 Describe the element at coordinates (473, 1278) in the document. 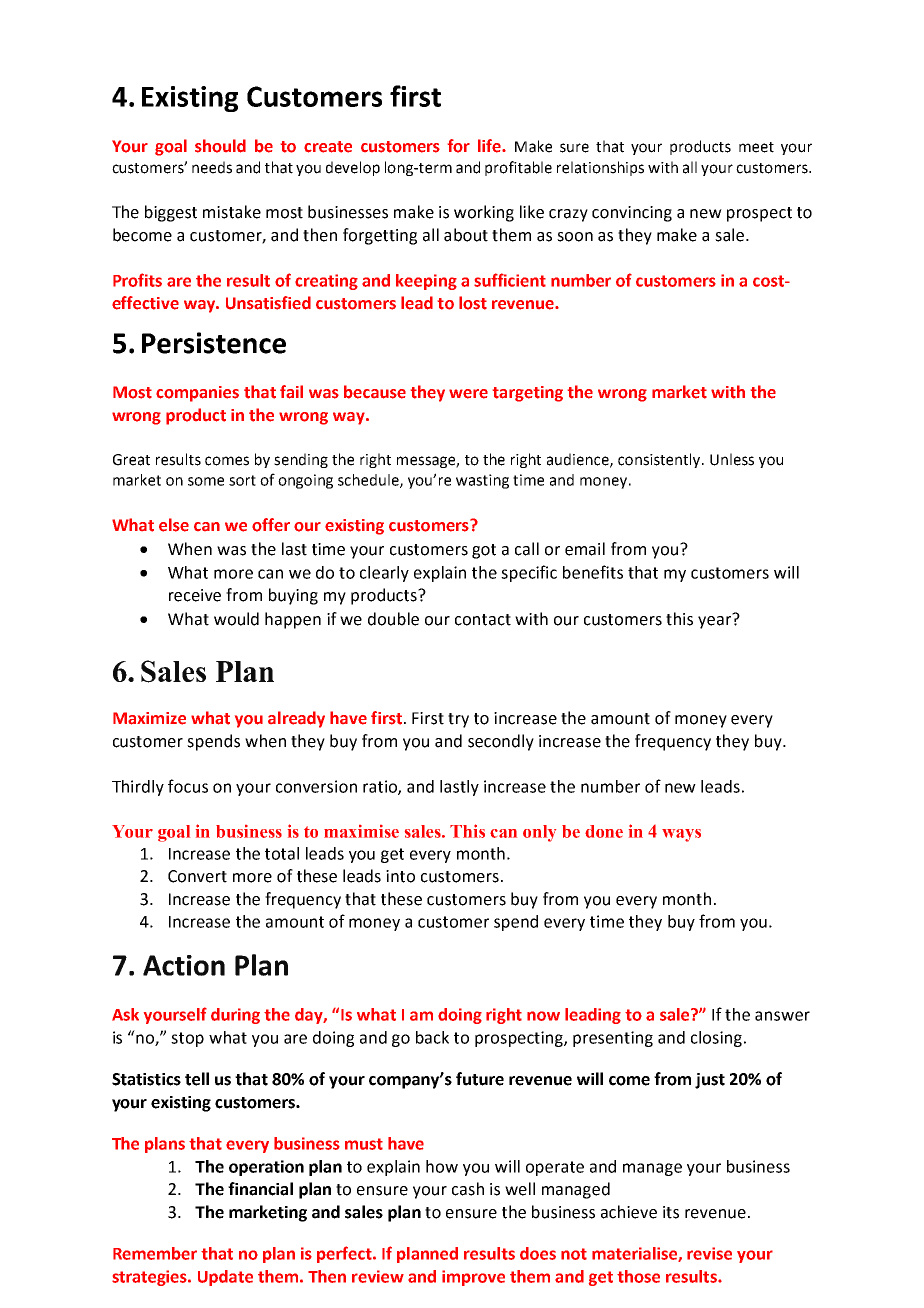

I see `improve` at that location.
